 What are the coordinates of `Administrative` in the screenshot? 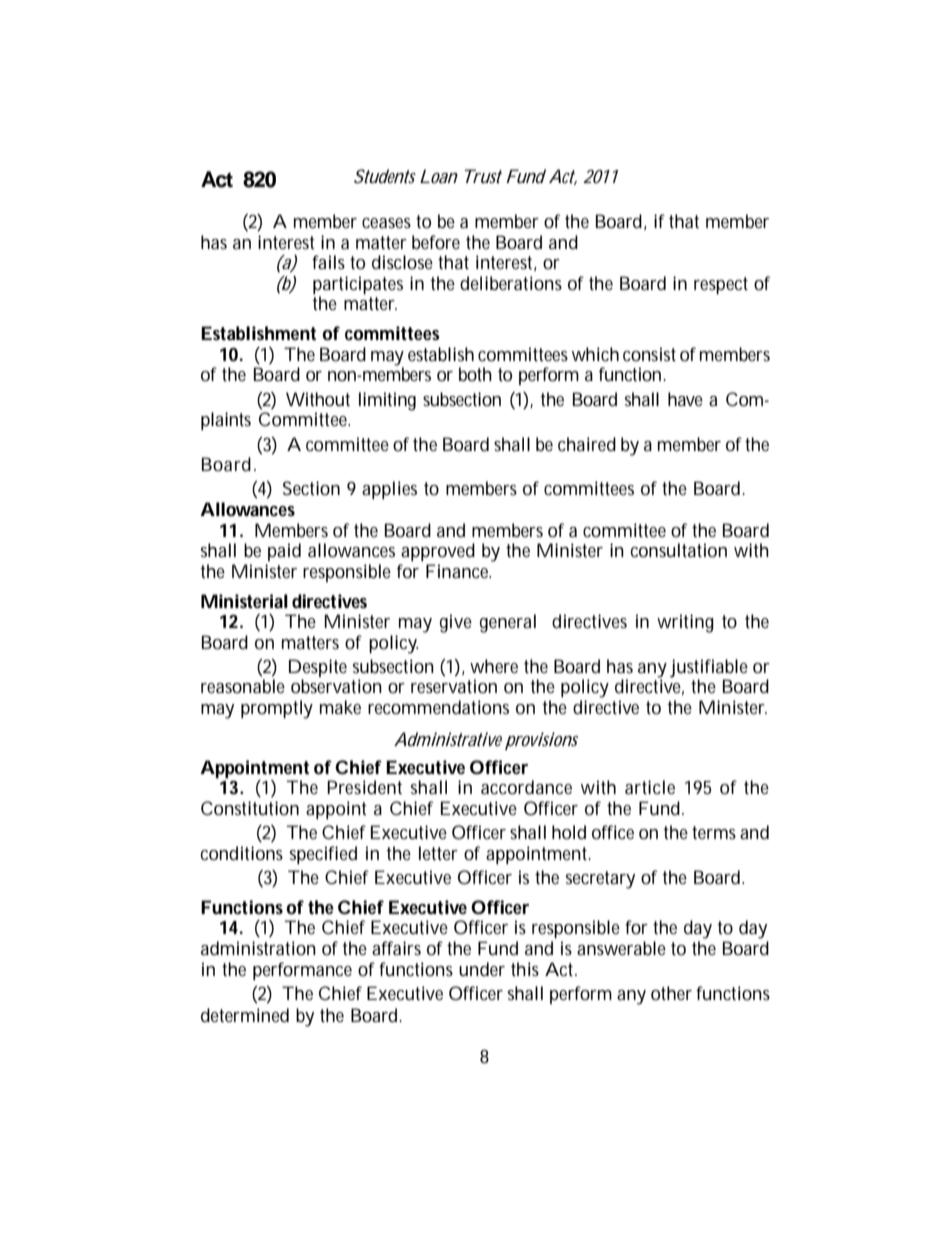 It's located at (448, 739).
